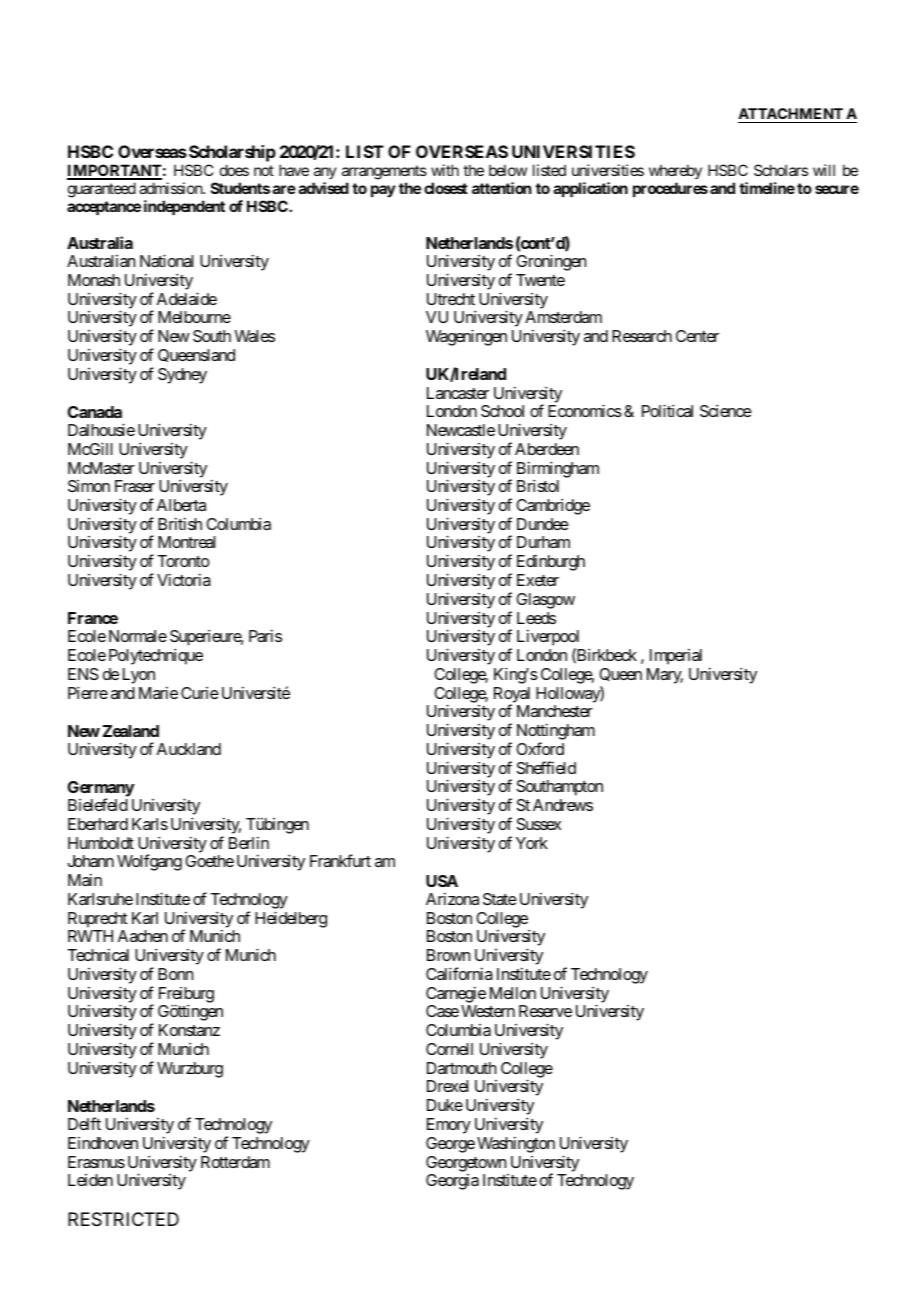 The image size is (924, 1308). I want to click on whereby, so click(675, 173).
